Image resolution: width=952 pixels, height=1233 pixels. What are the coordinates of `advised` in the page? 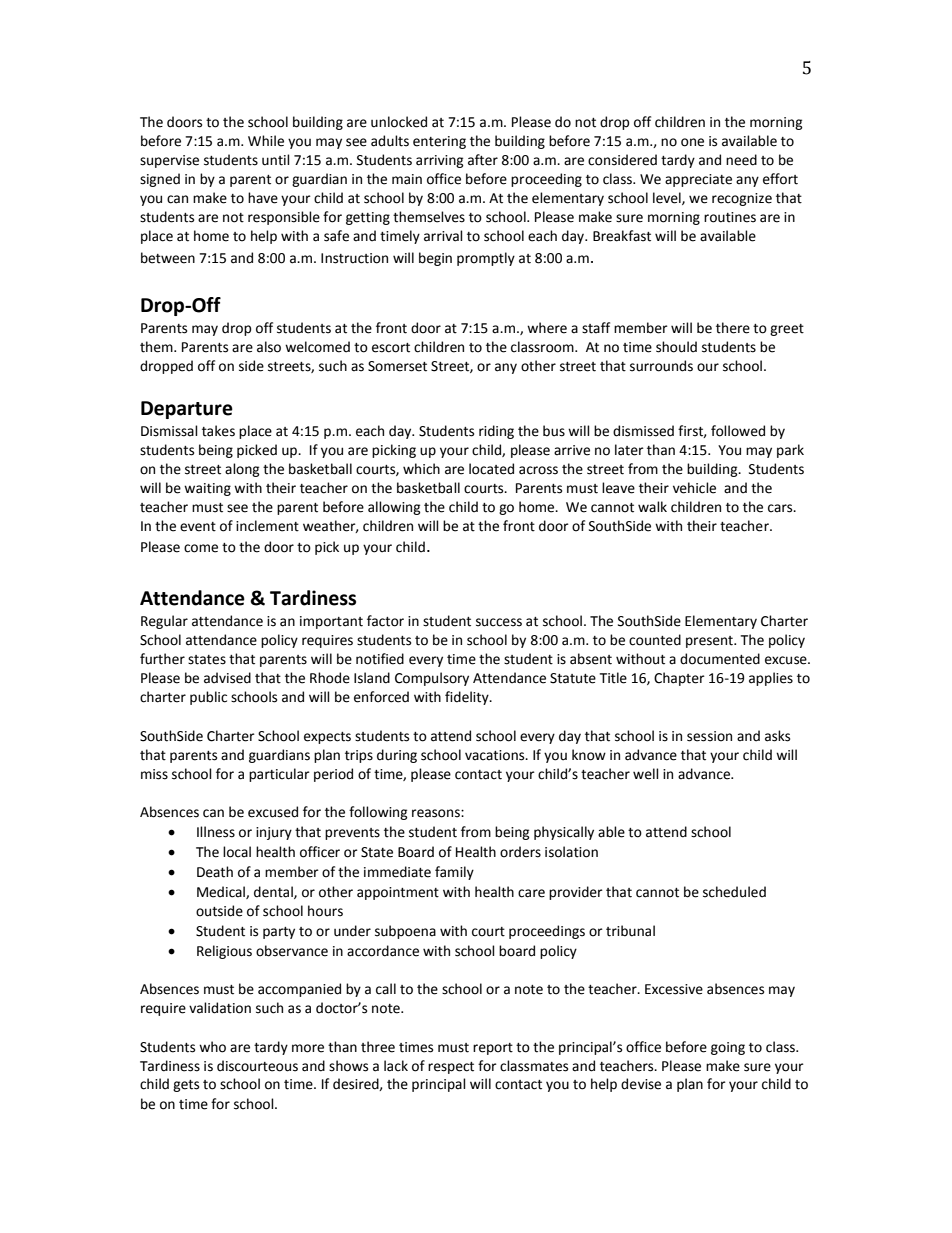 It's located at (227, 678).
